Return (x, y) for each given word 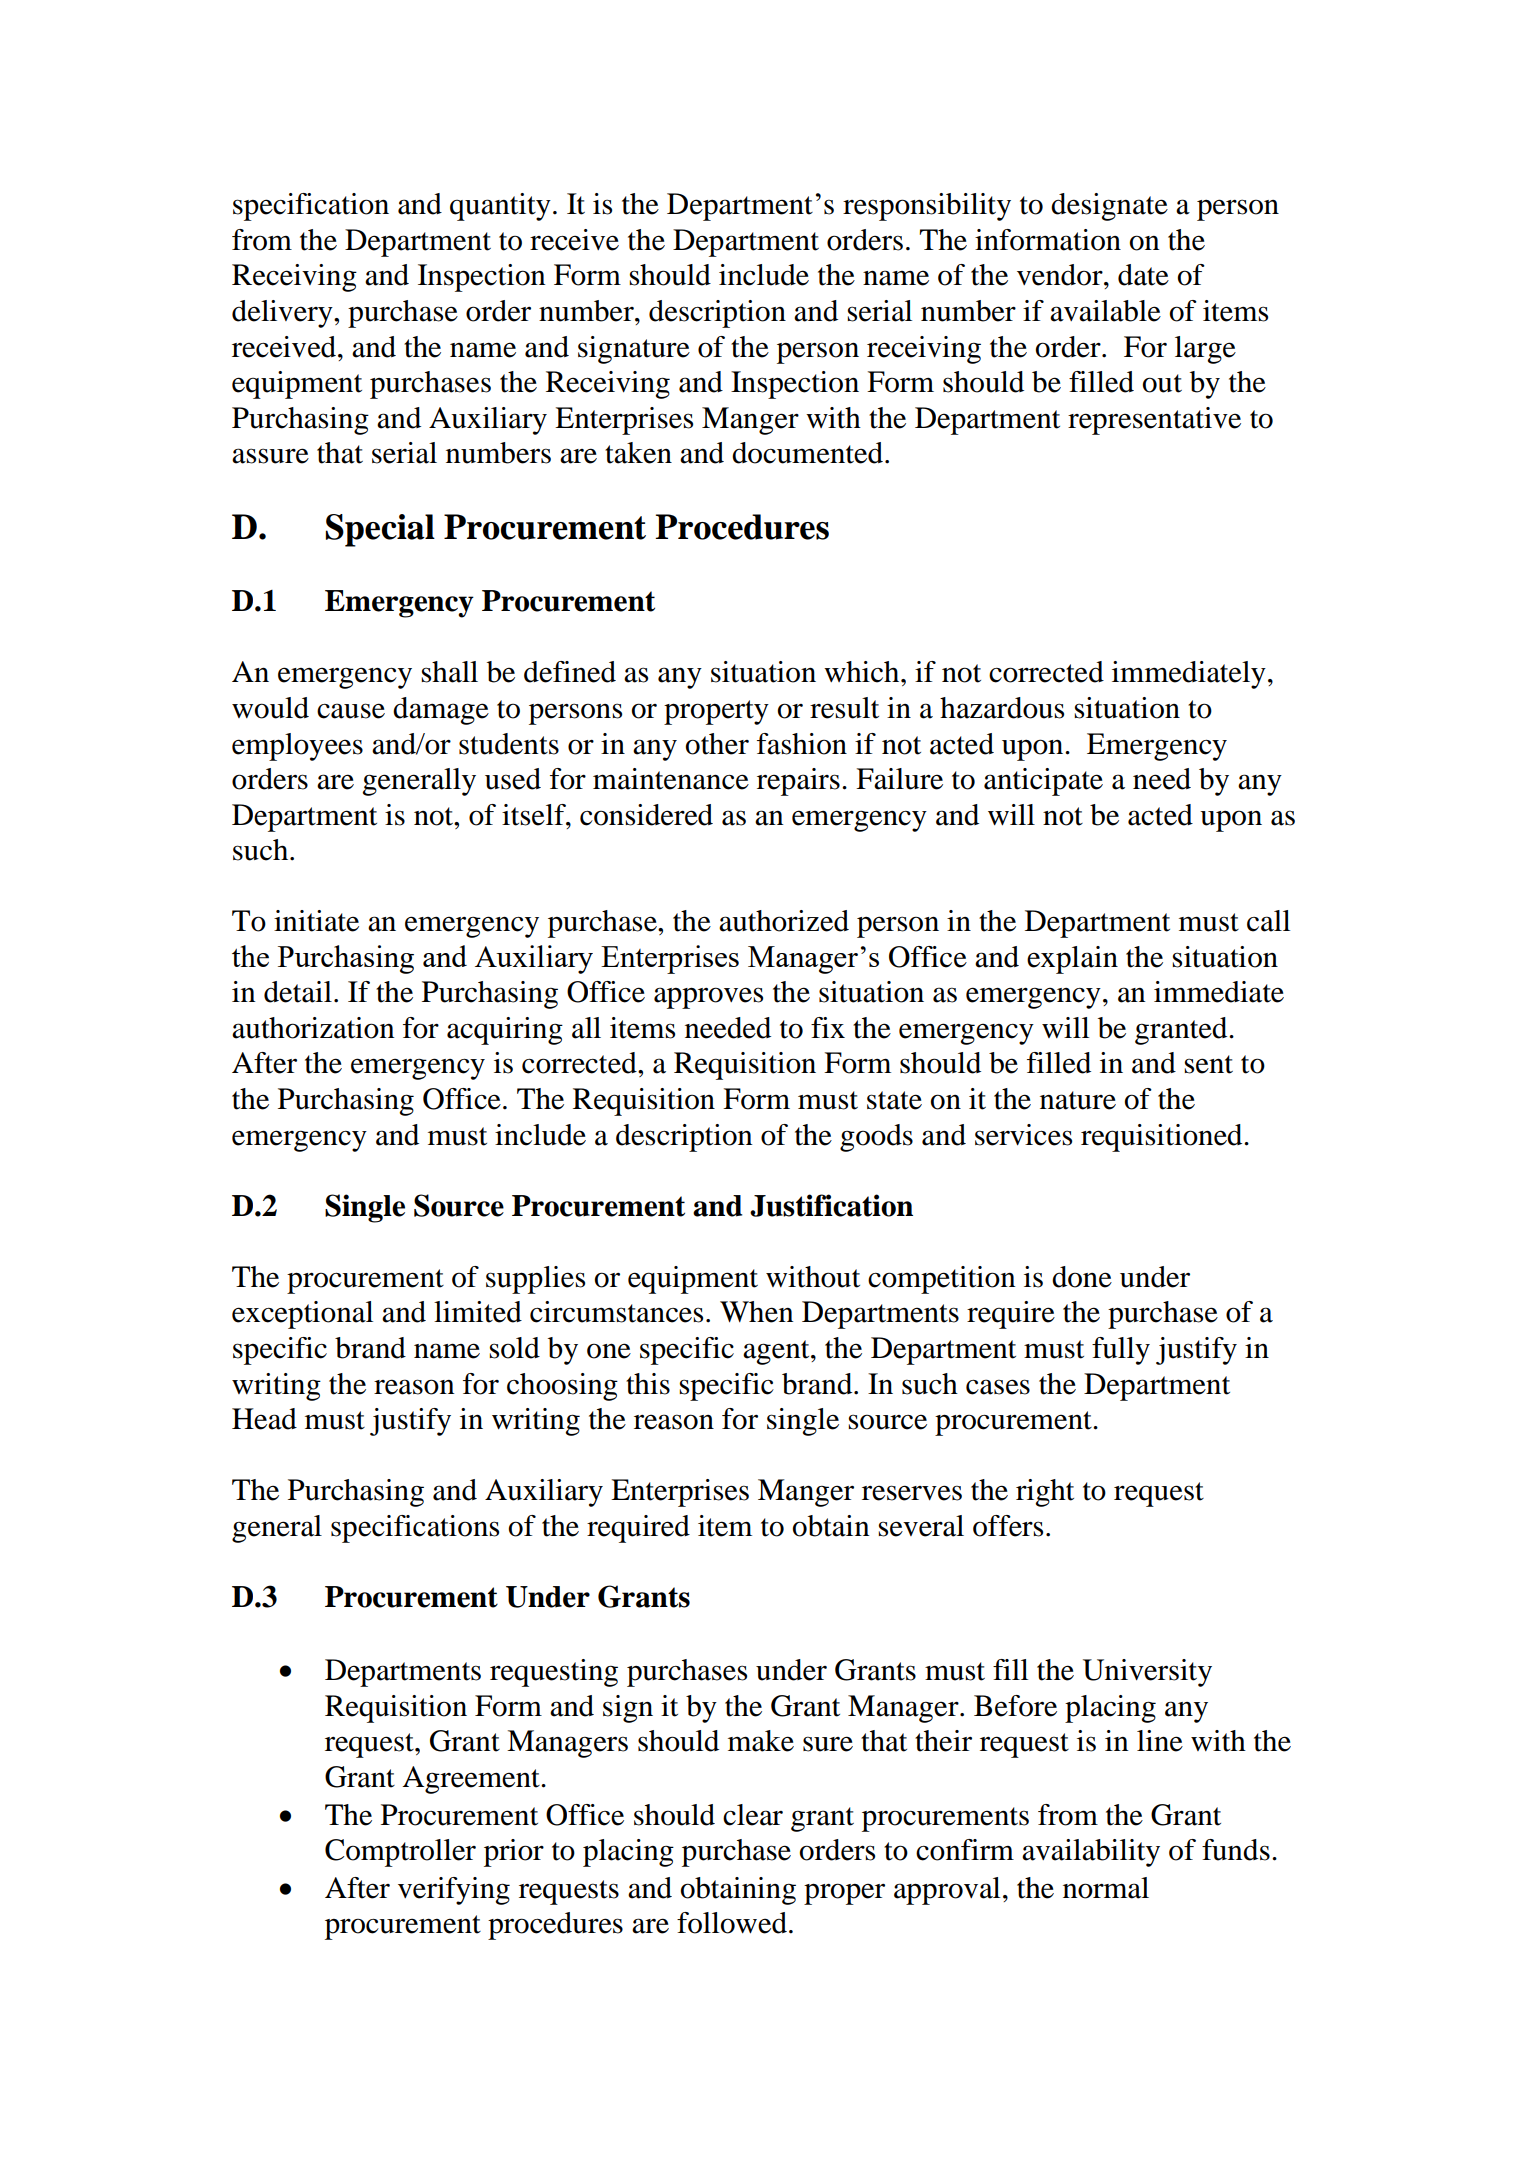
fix (828, 1027)
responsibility (927, 207)
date (1143, 275)
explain (1072, 960)
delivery (283, 314)
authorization (313, 1028)
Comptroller (400, 1853)
